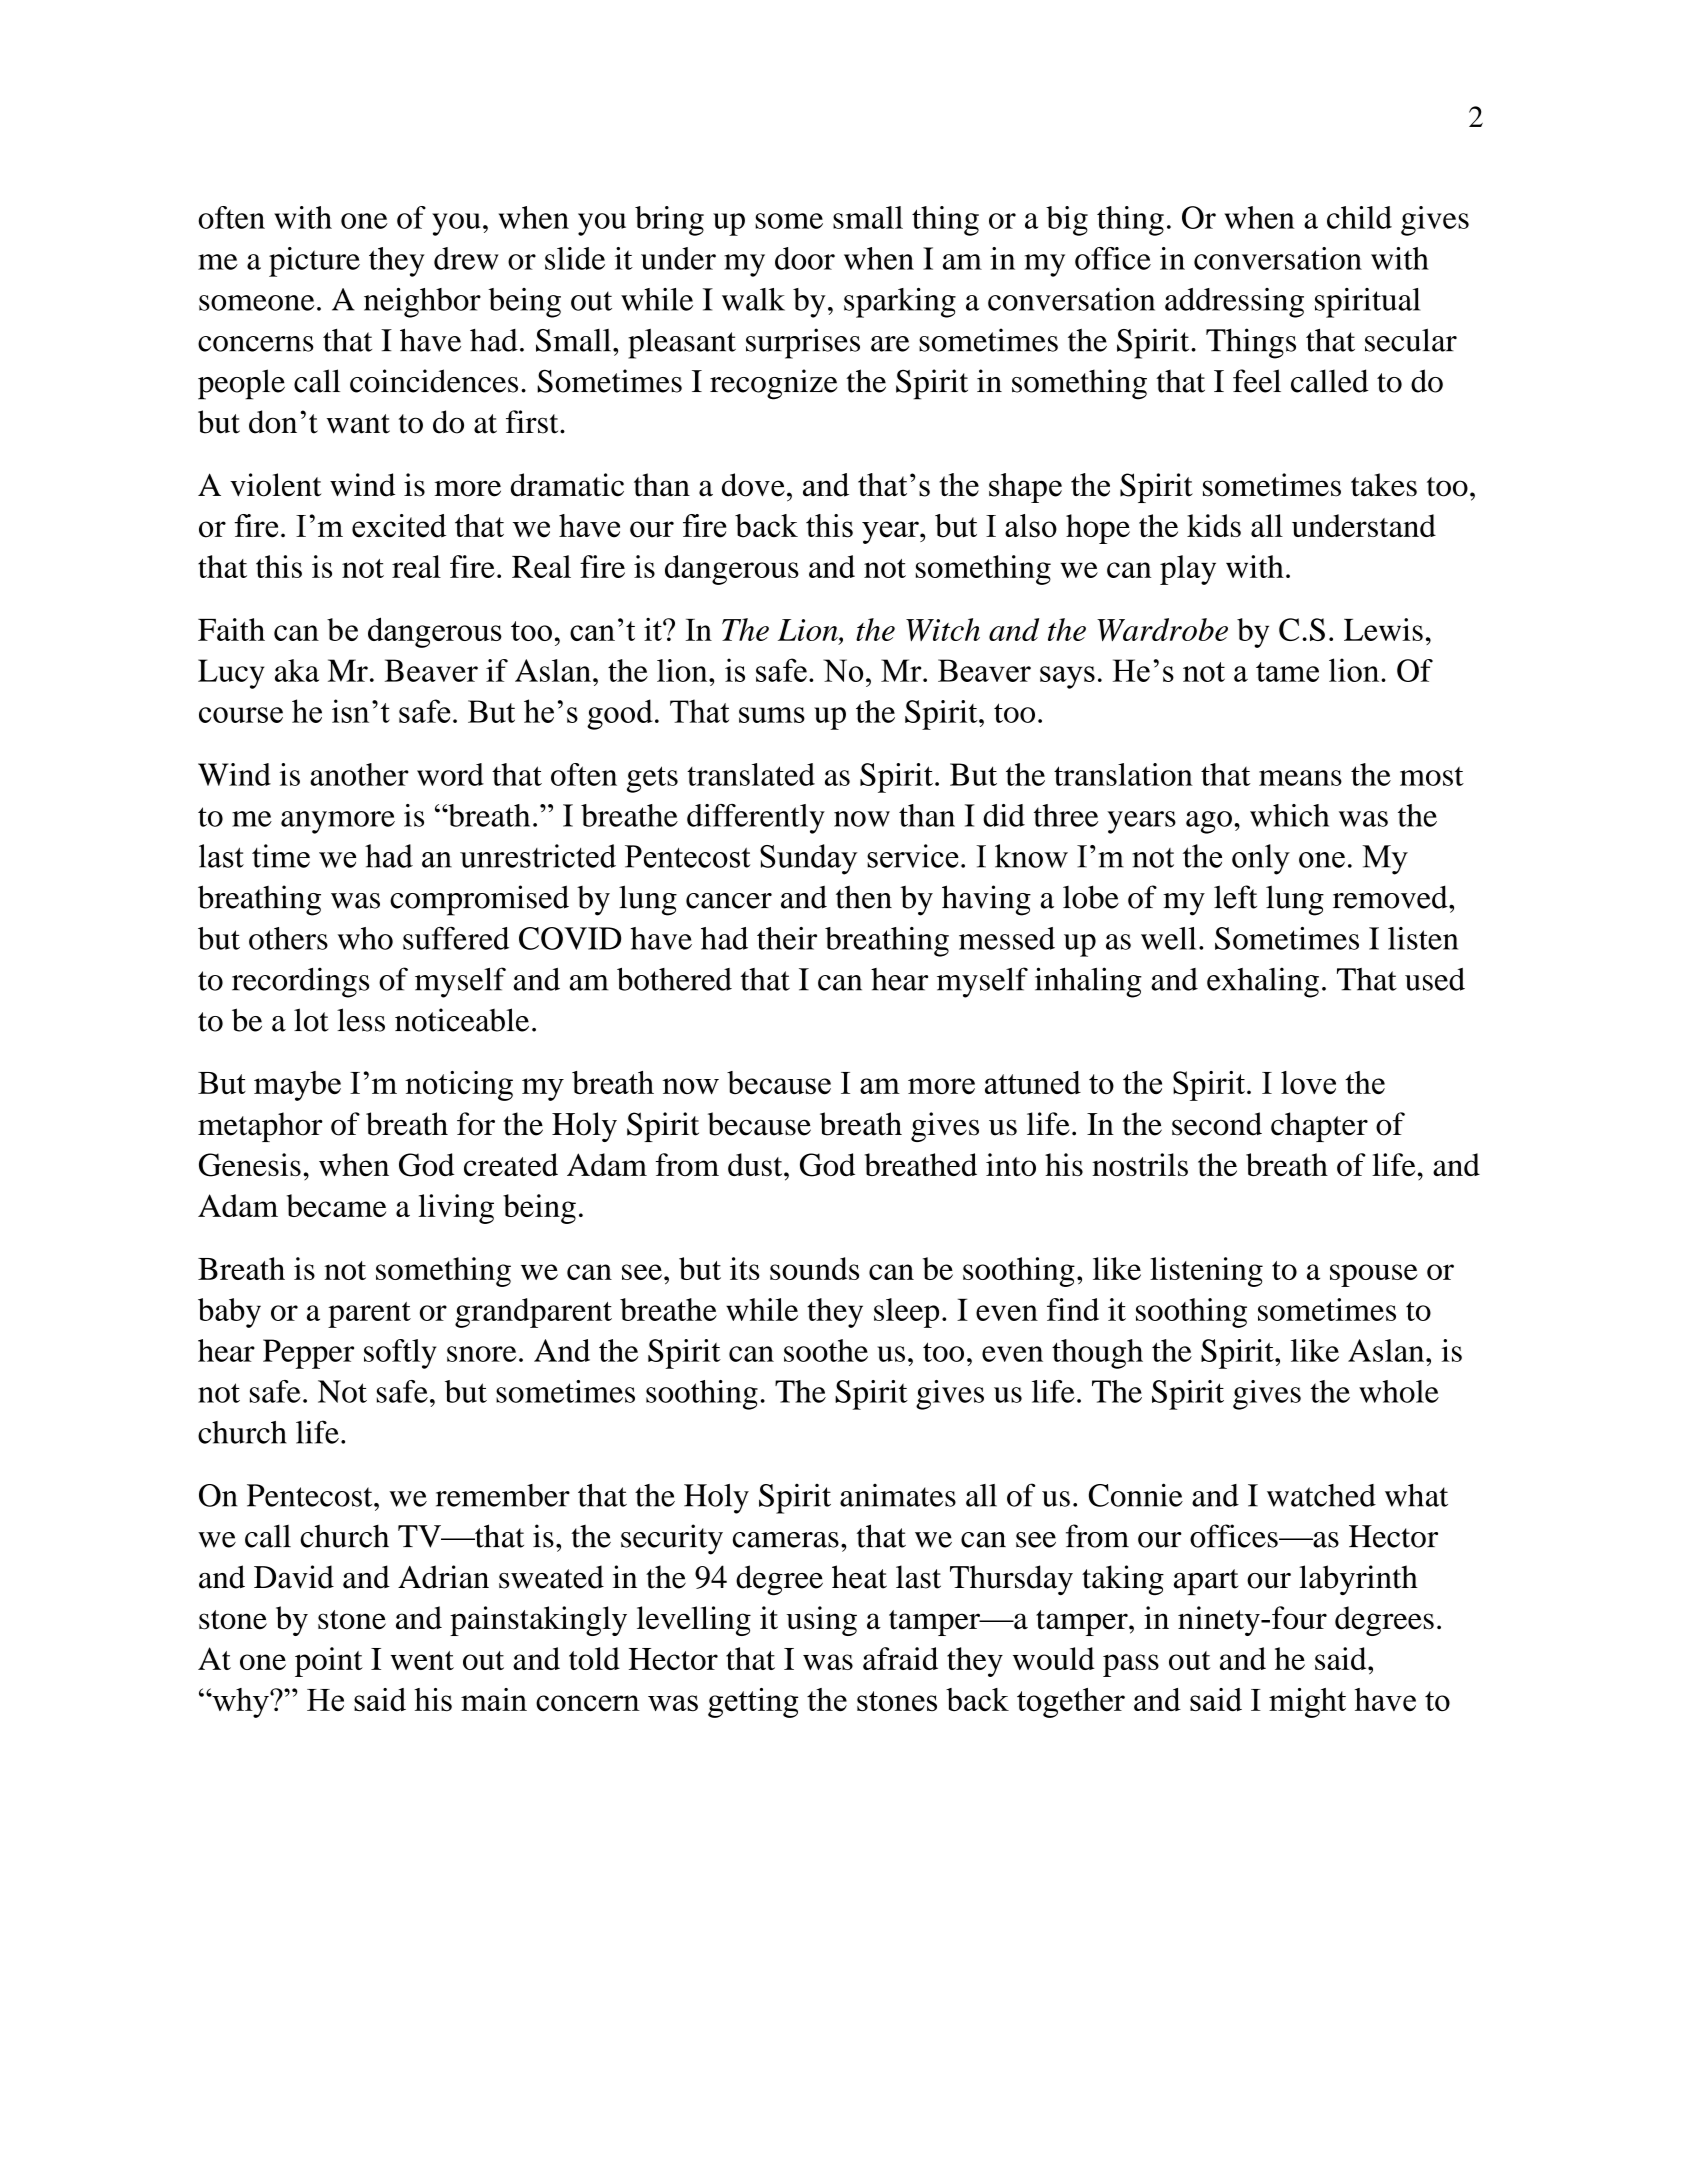 This screenshot has height=2176, width=1681. I want to click on spouse, so click(1374, 1275).
